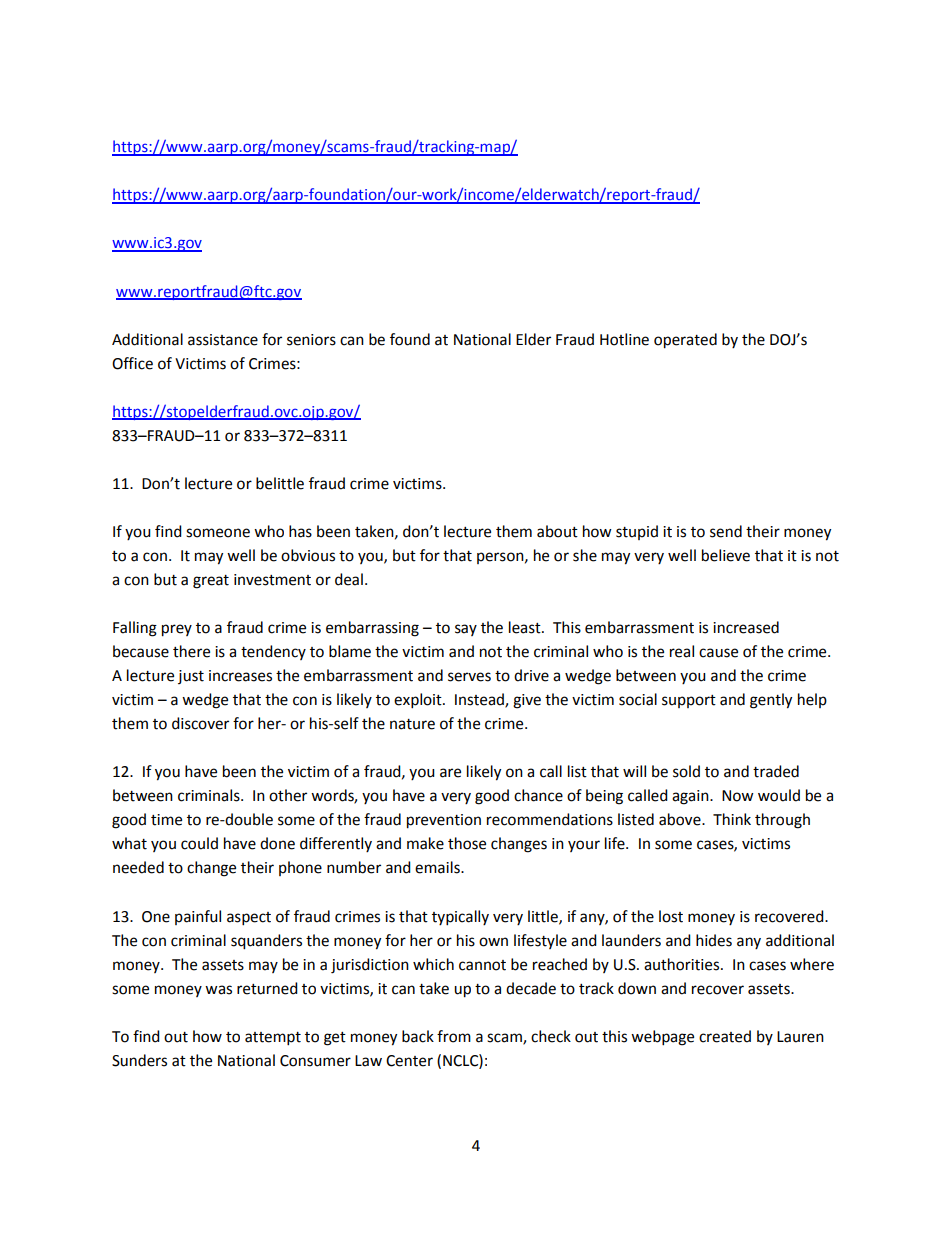  What do you see at coordinates (771, 701) in the image?
I see `gently` at bounding box center [771, 701].
